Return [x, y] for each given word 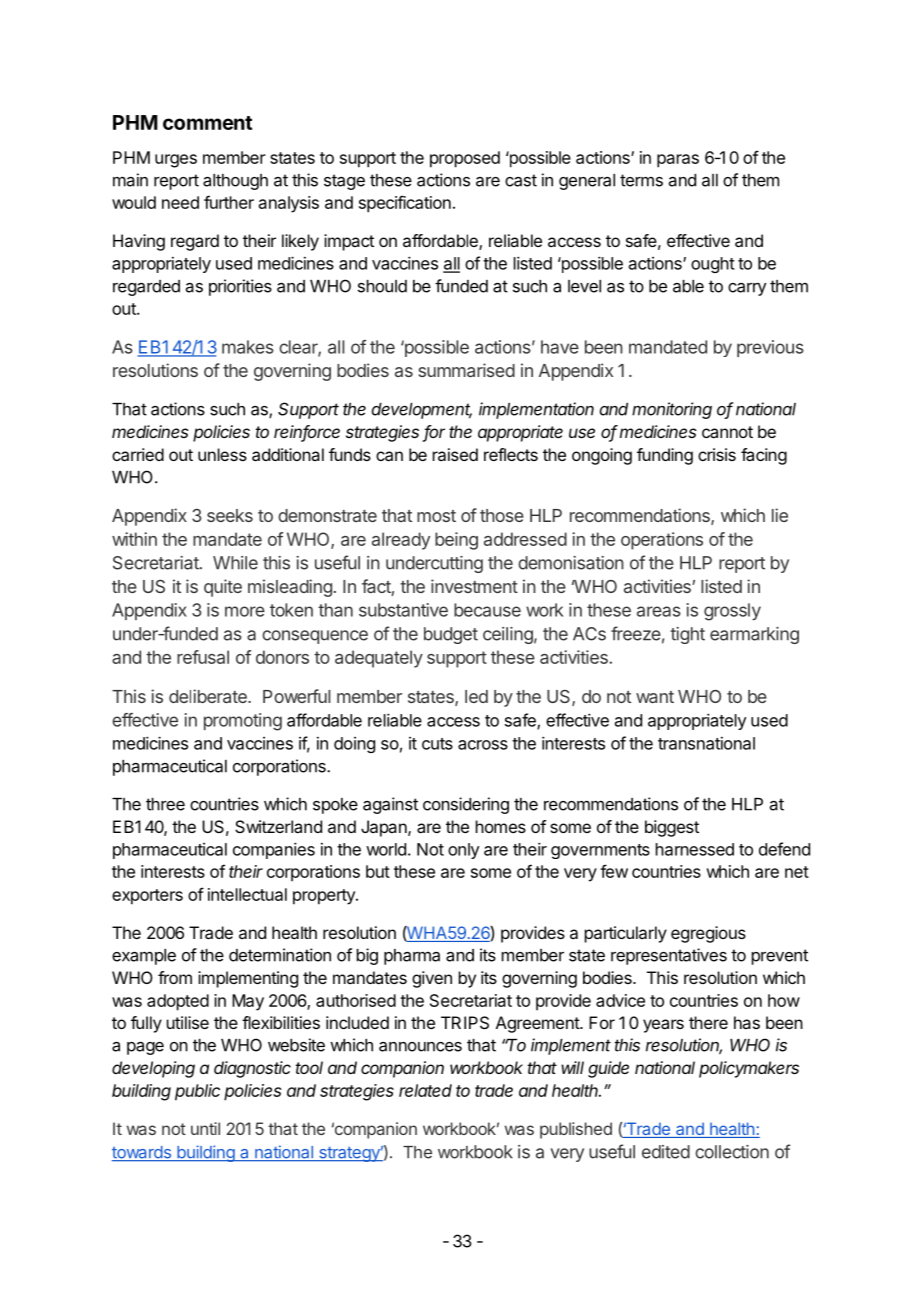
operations [662, 541]
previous [770, 348]
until [205, 1128]
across [483, 745]
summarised [467, 370]
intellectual [247, 894]
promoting [243, 722]
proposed [465, 159]
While [235, 563]
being [456, 541]
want [655, 697]
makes [248, 347]
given [432, 979]
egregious [708, 934]
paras [678, 161]
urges [176, 161]
